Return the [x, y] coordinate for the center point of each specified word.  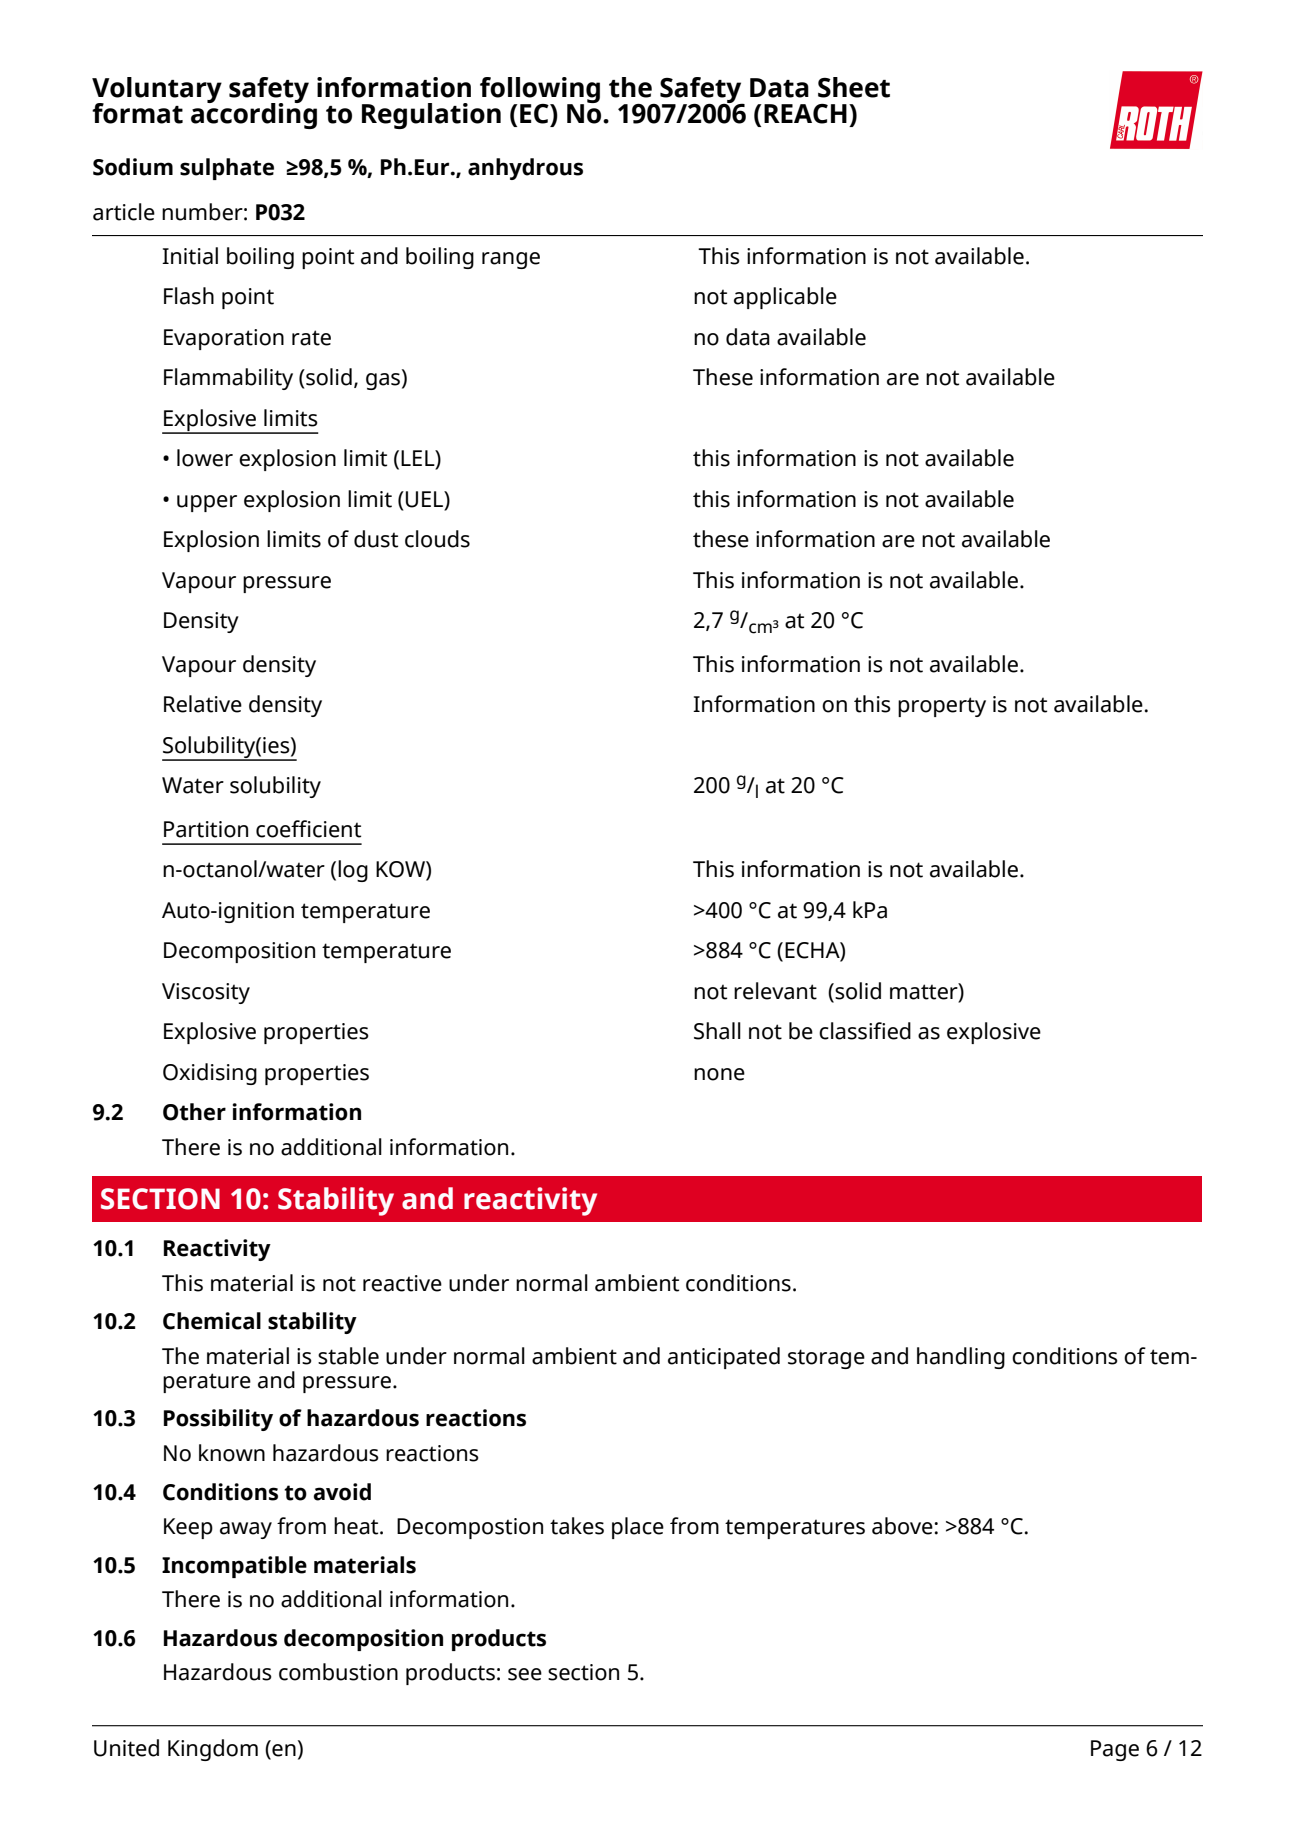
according [254, 114]
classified [865, 1031]
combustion [338, 1672]
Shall [717, 1031]
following [540, 91]
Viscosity [206, 993]
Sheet [854, 87]
